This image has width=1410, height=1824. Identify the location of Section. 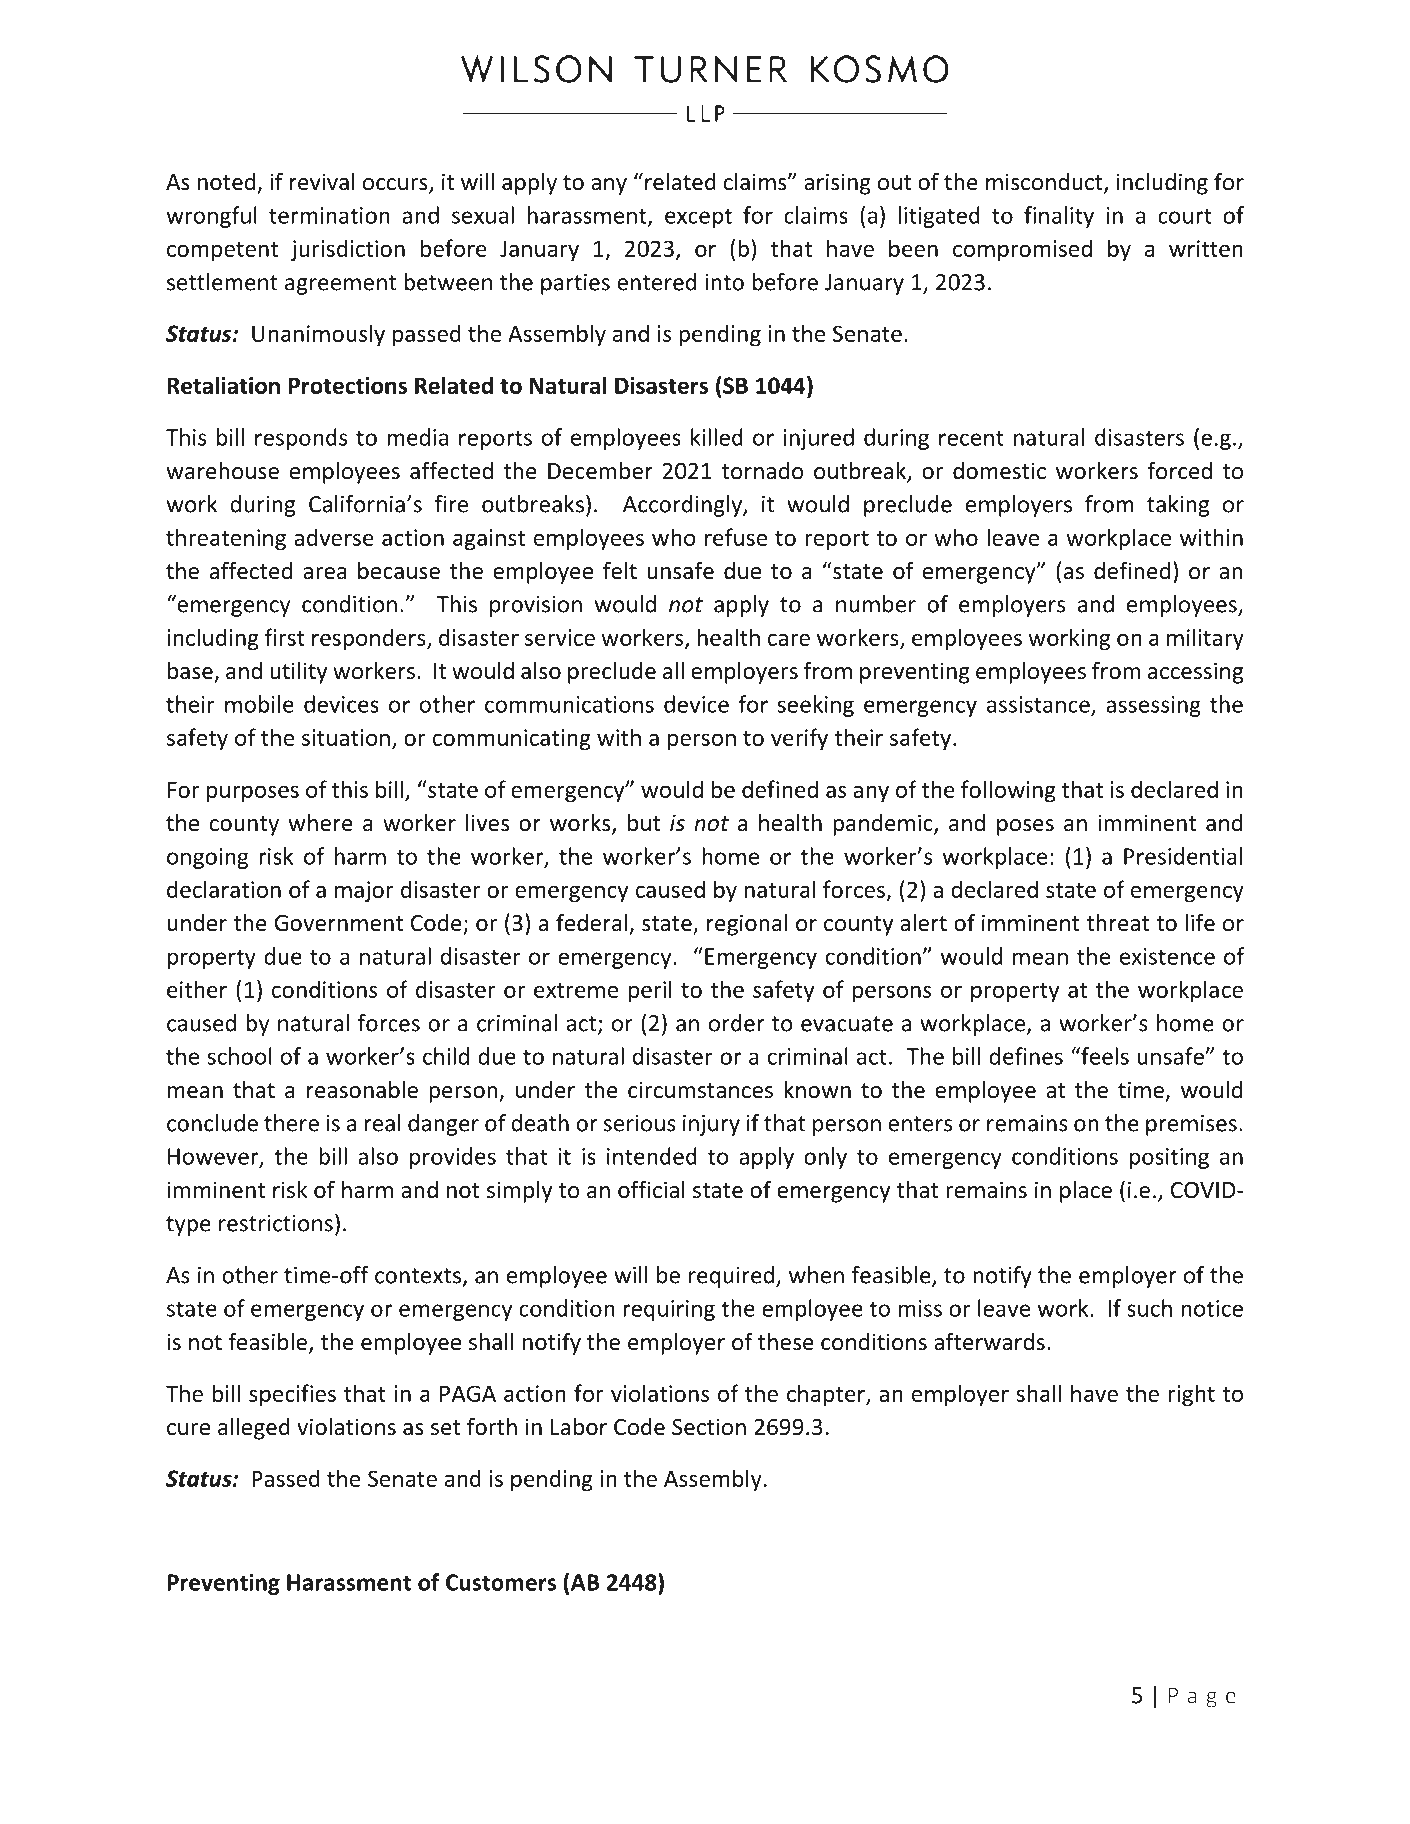
(709, 1427).
